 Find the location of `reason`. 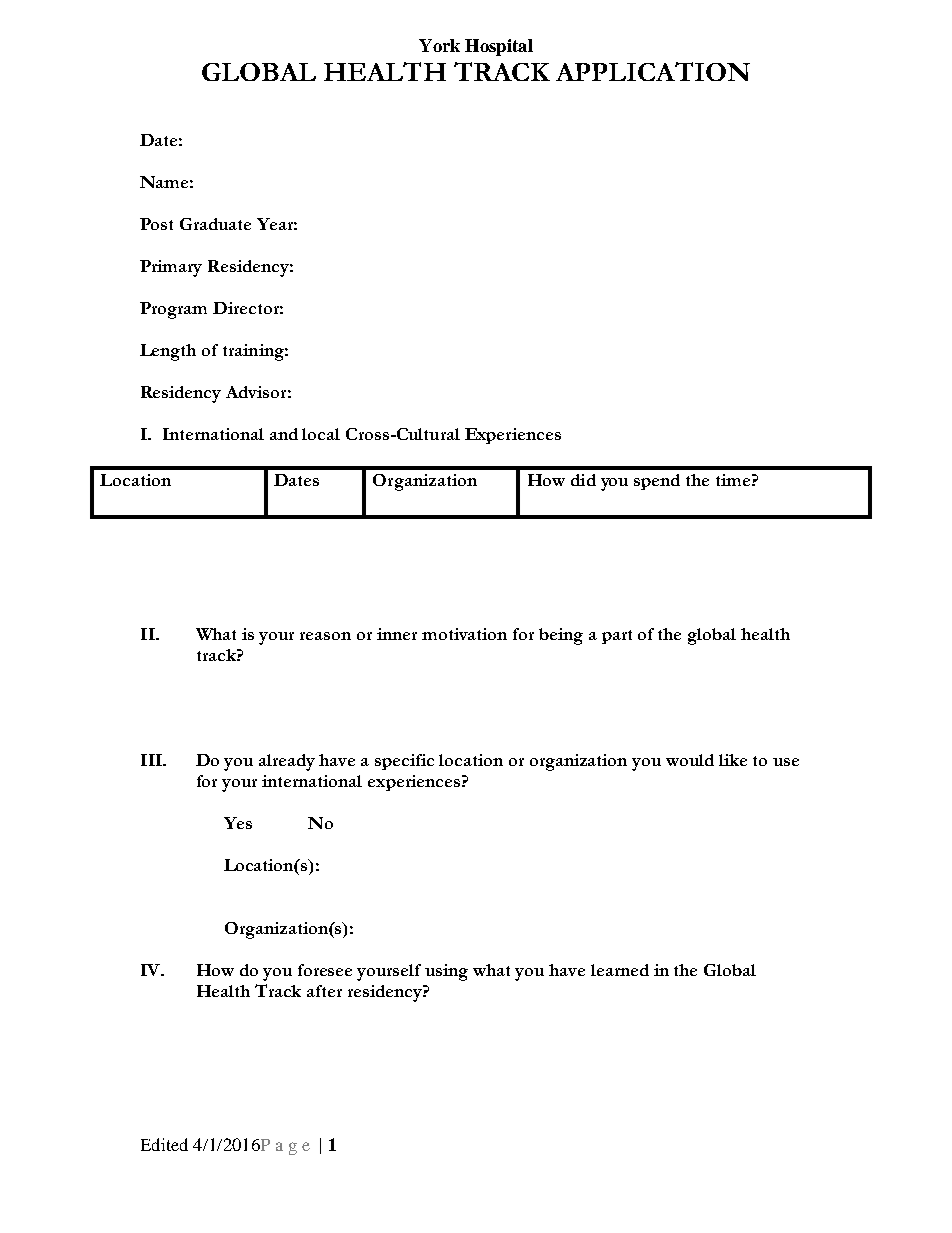

reason is located at coordinates (325, 636).
